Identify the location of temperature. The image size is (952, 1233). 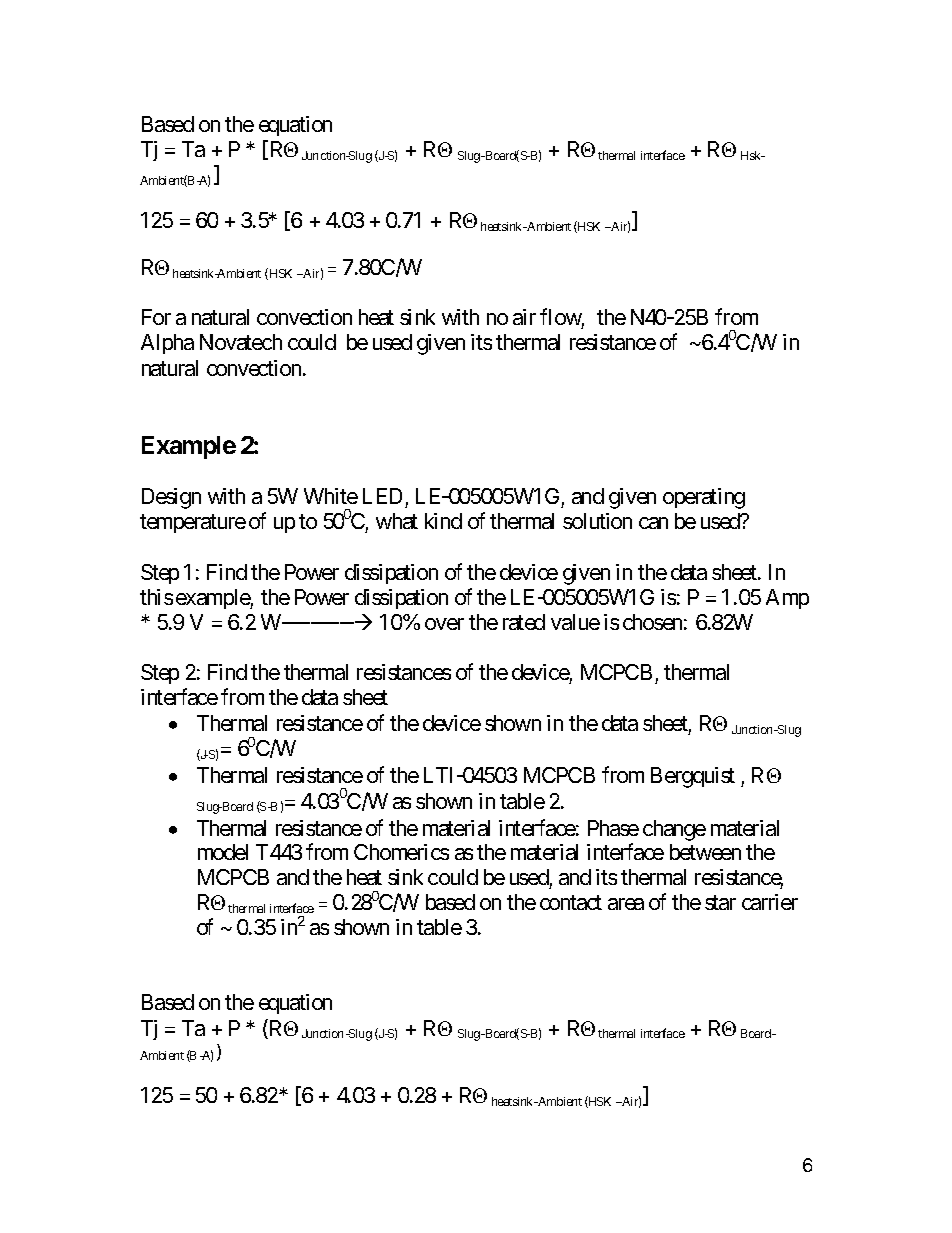
(193, 523).
